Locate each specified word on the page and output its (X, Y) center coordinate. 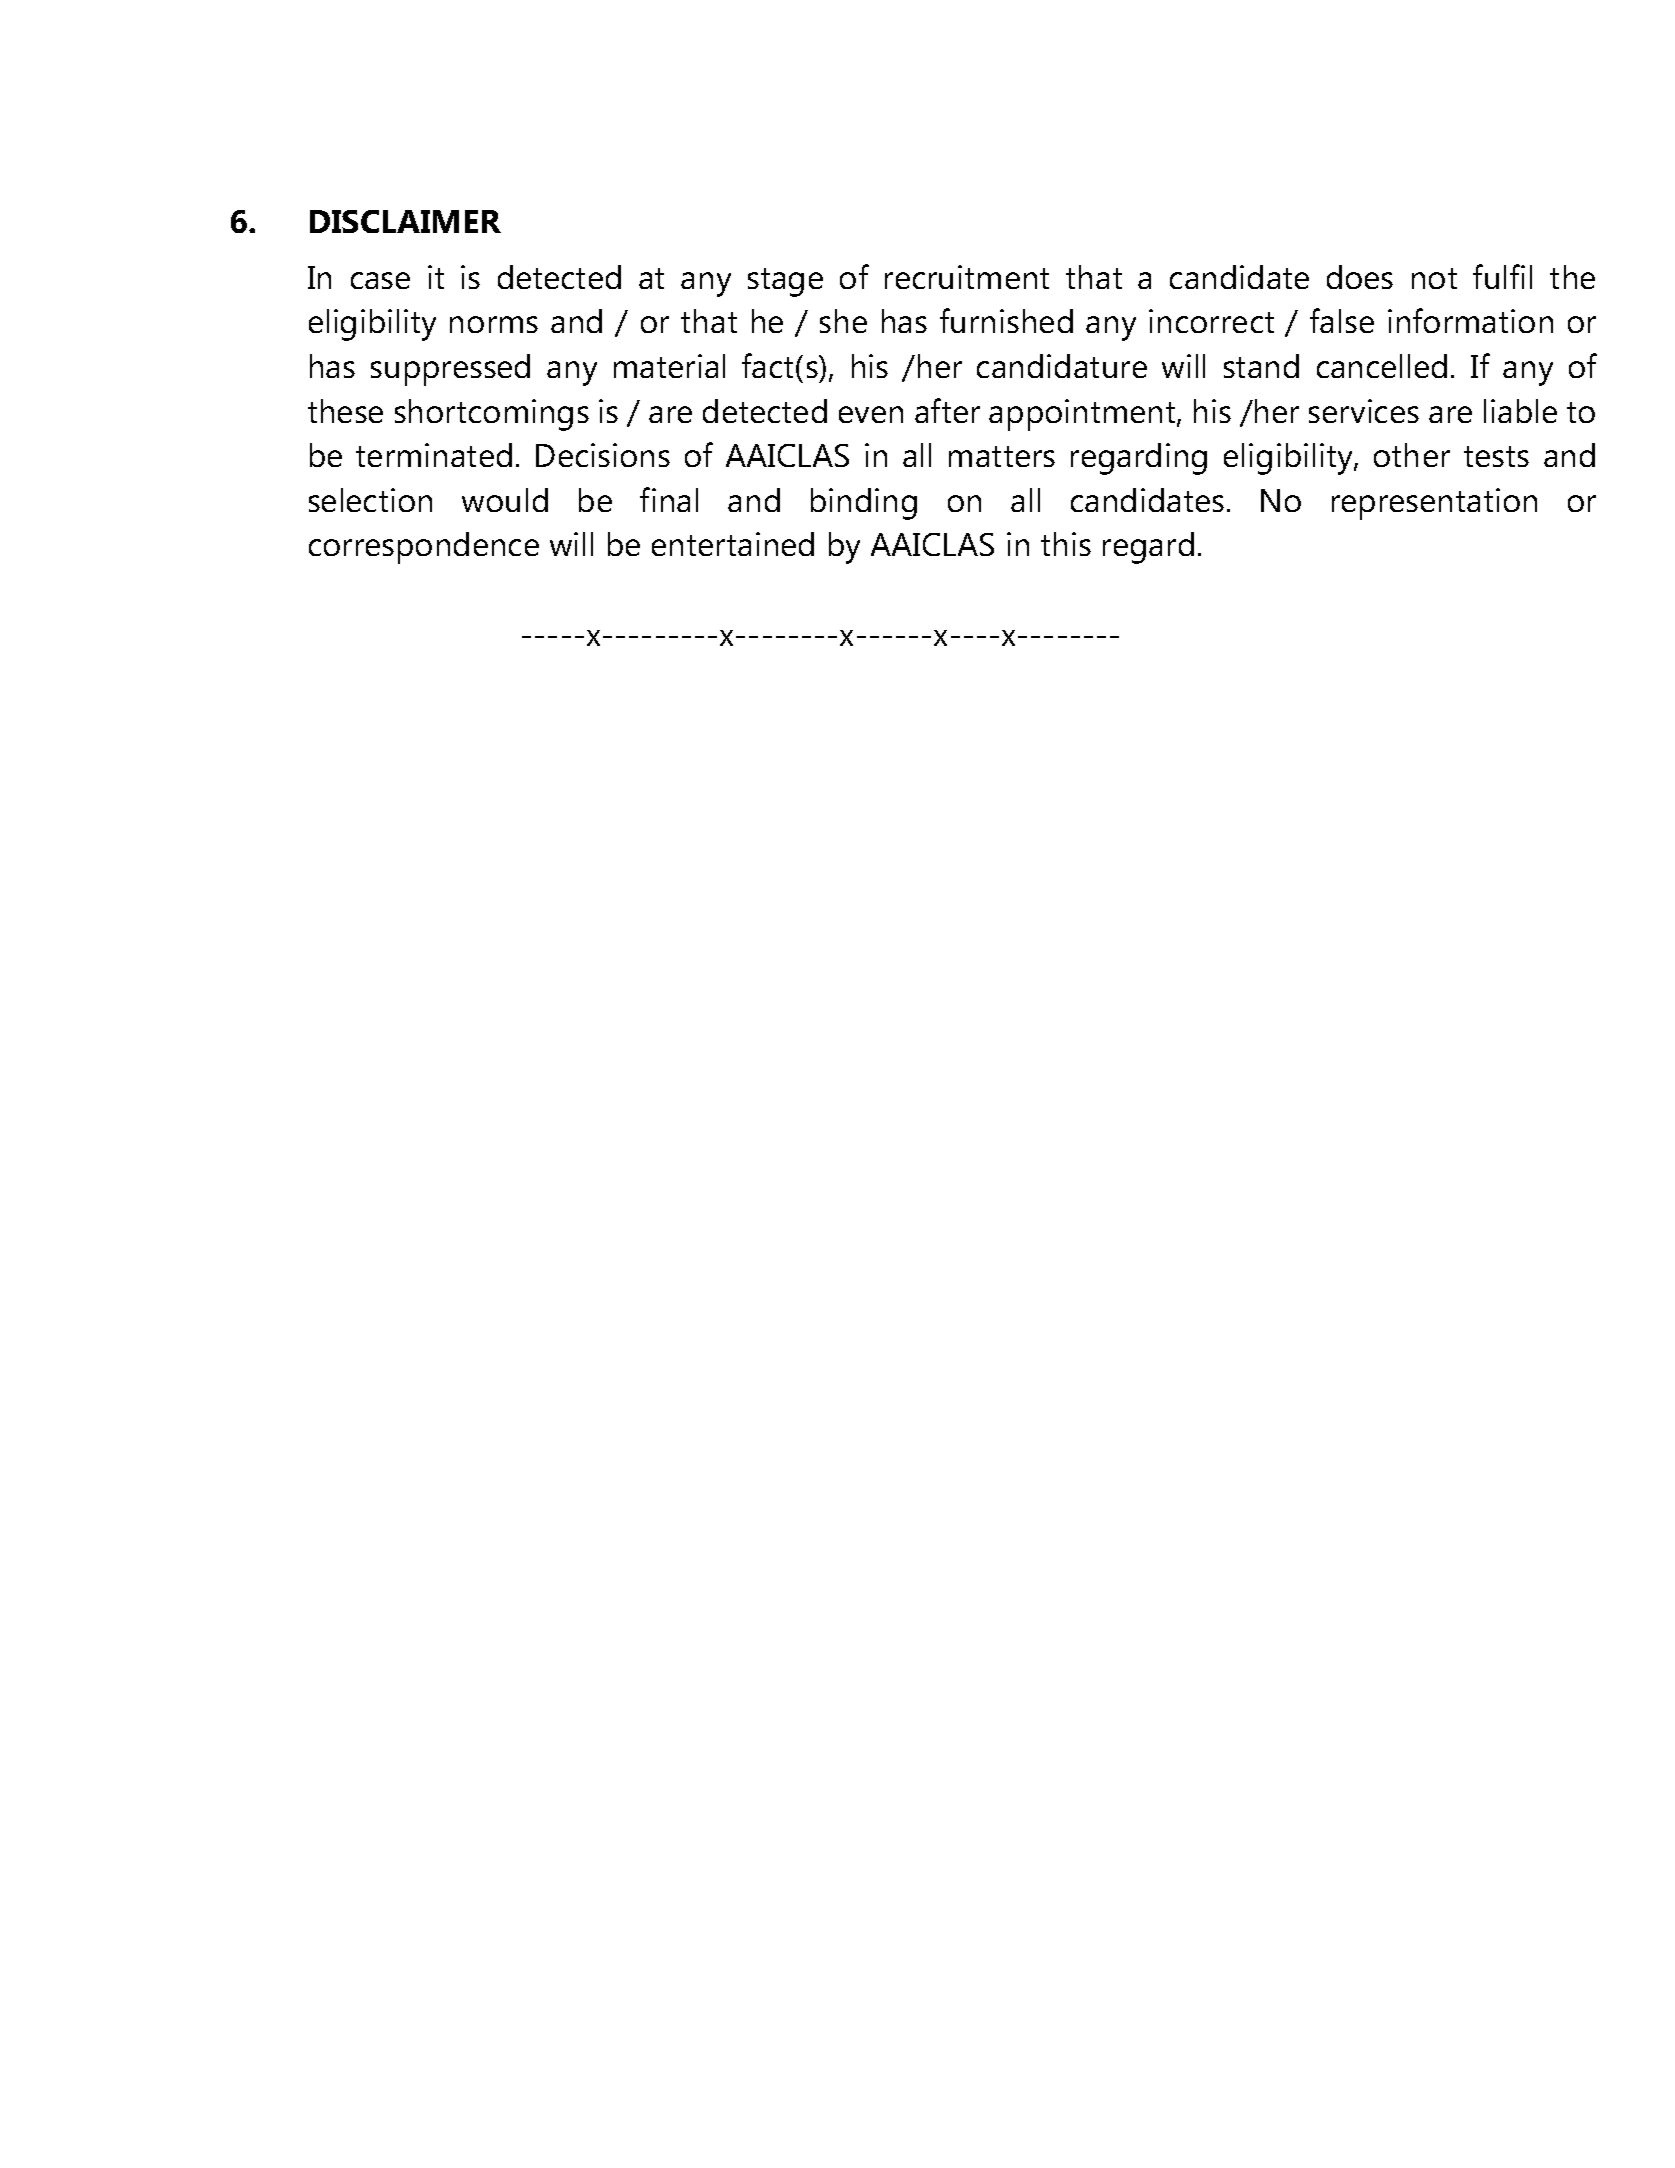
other (1412, 455)
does (1360, 277)
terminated (434, 455)
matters (1002, 456)
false (1342, 320)
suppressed (450, 370)
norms (494, 324)
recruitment (967, 277)
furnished (1006, 320)
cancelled (1382, 366)
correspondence (424, 548)
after (947, 410)
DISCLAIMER (405, 221)
